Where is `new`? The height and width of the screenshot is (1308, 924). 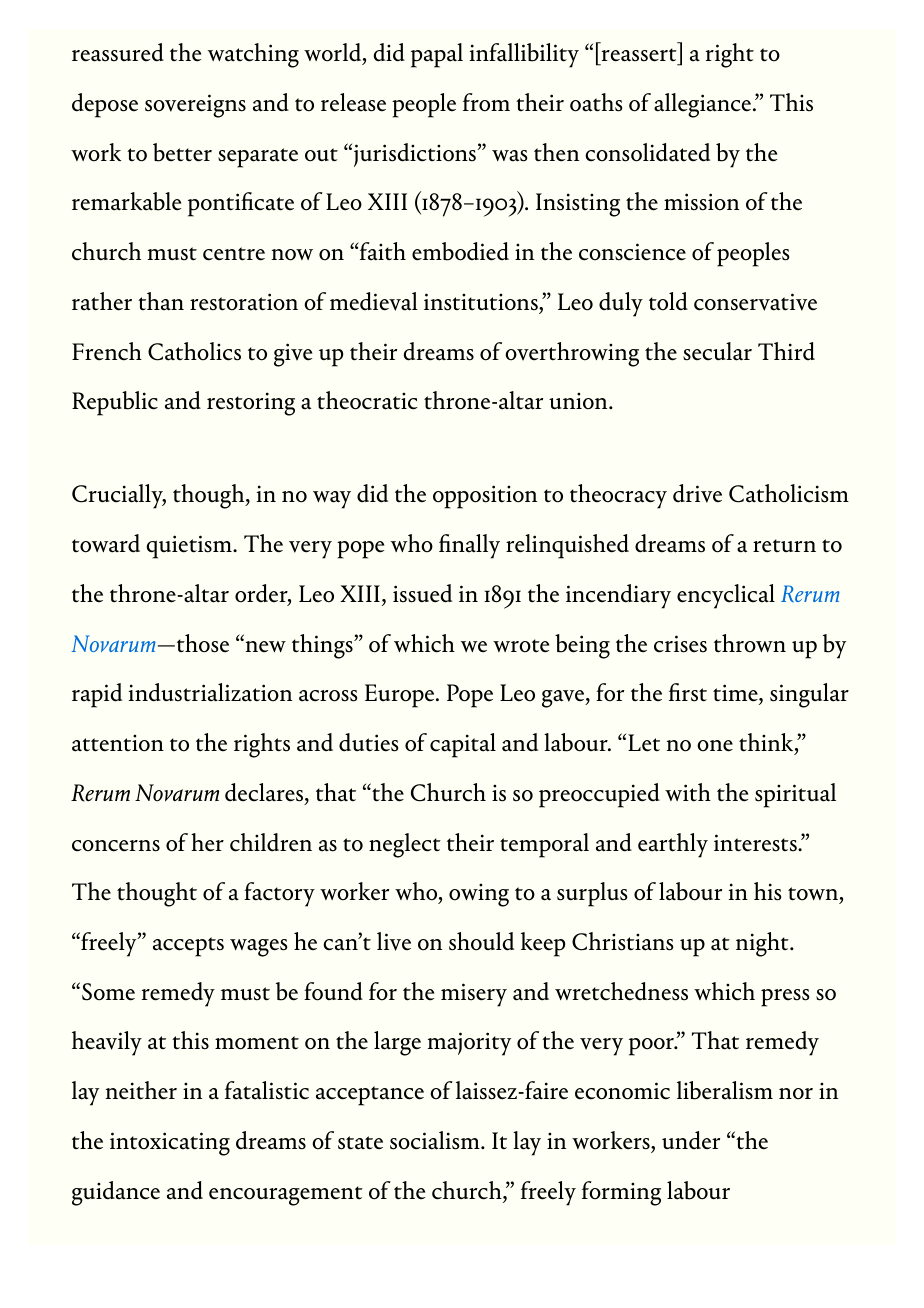 new is located at coordinates (264, 646).
